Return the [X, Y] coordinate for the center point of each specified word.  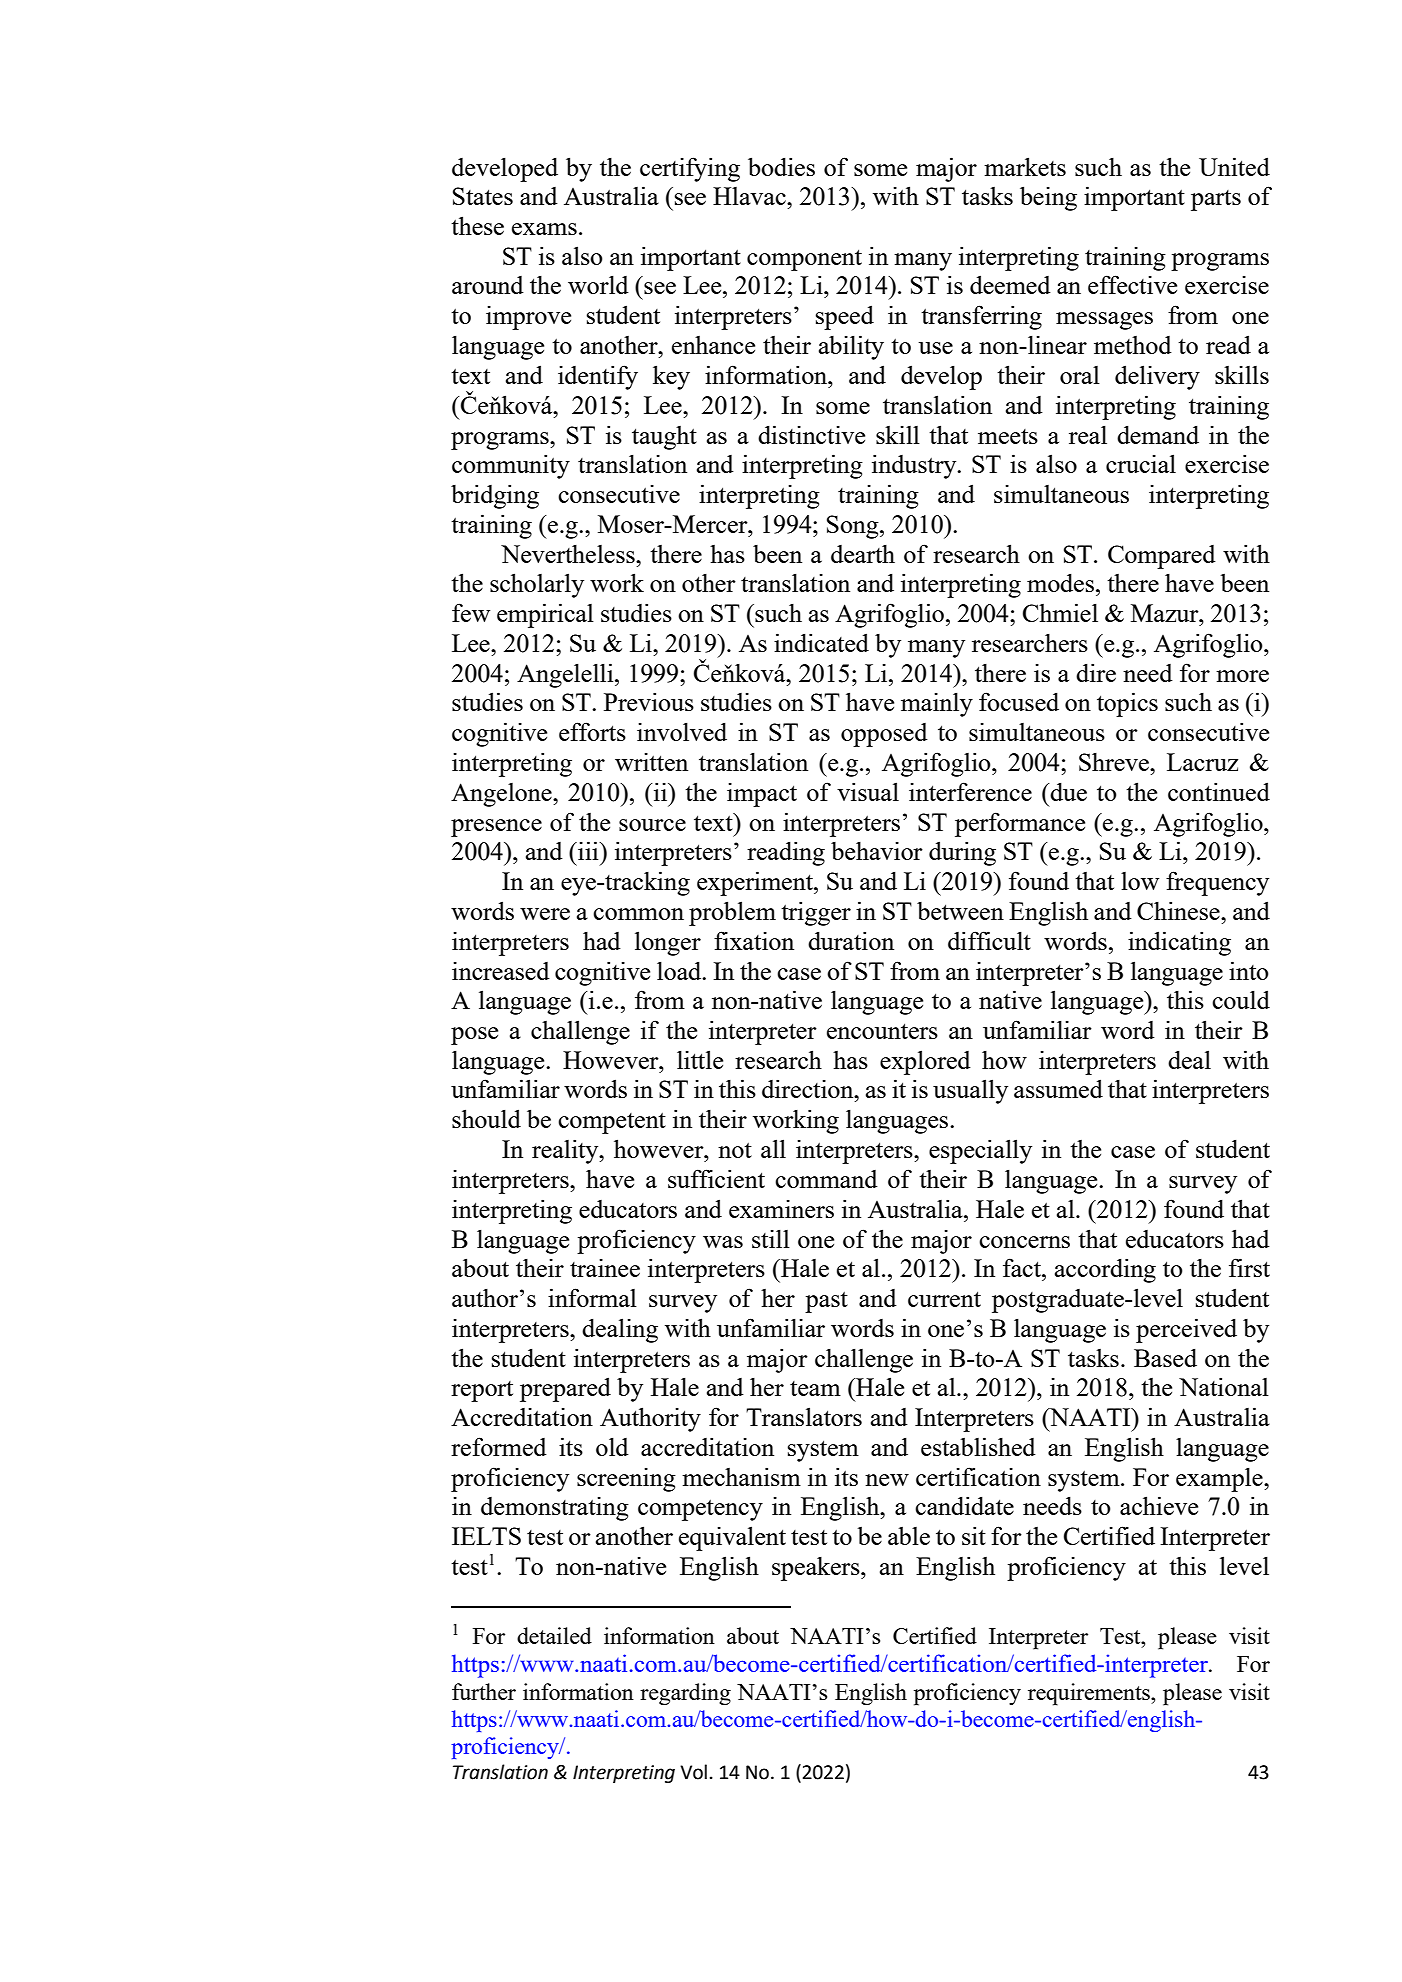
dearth [863, 553]
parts [1216, 200]
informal [592, 1297]
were [545, 914]
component [804, 260]
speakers [817, 1569]
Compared [1162, 557]
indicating [1179, 943]
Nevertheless [569, 553]
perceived [1186, 1330]
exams [544, 229]
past [826, 1302]
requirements [1090, 1694]
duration [851, 940]
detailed [554, 1635]
